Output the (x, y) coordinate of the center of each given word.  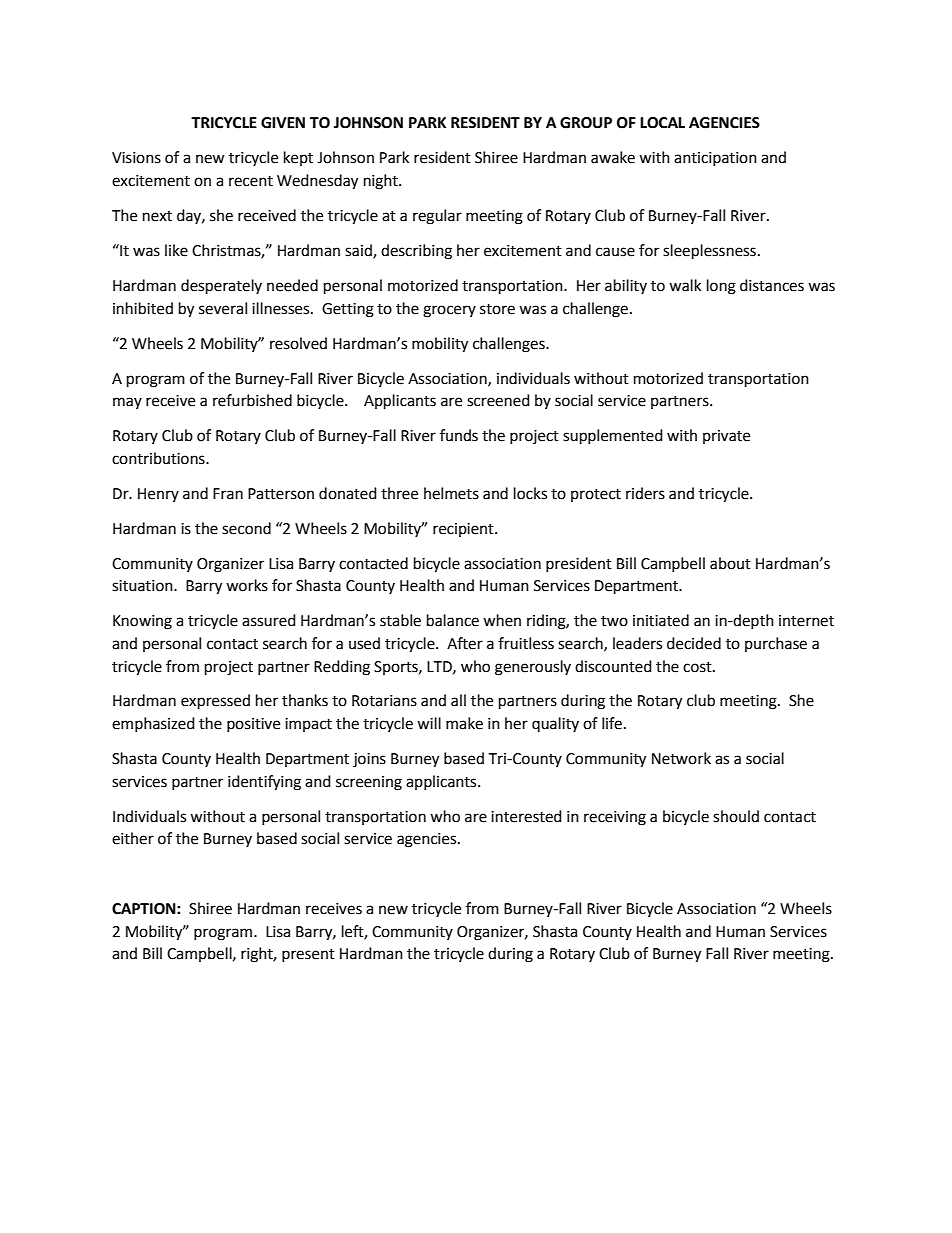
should (736, 816)
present (308, 955)
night (382, 182)
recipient (464, 530)
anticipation (715, 159)
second (246, 528)
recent (251, 181)
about (730, 563)
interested (526, 816)
